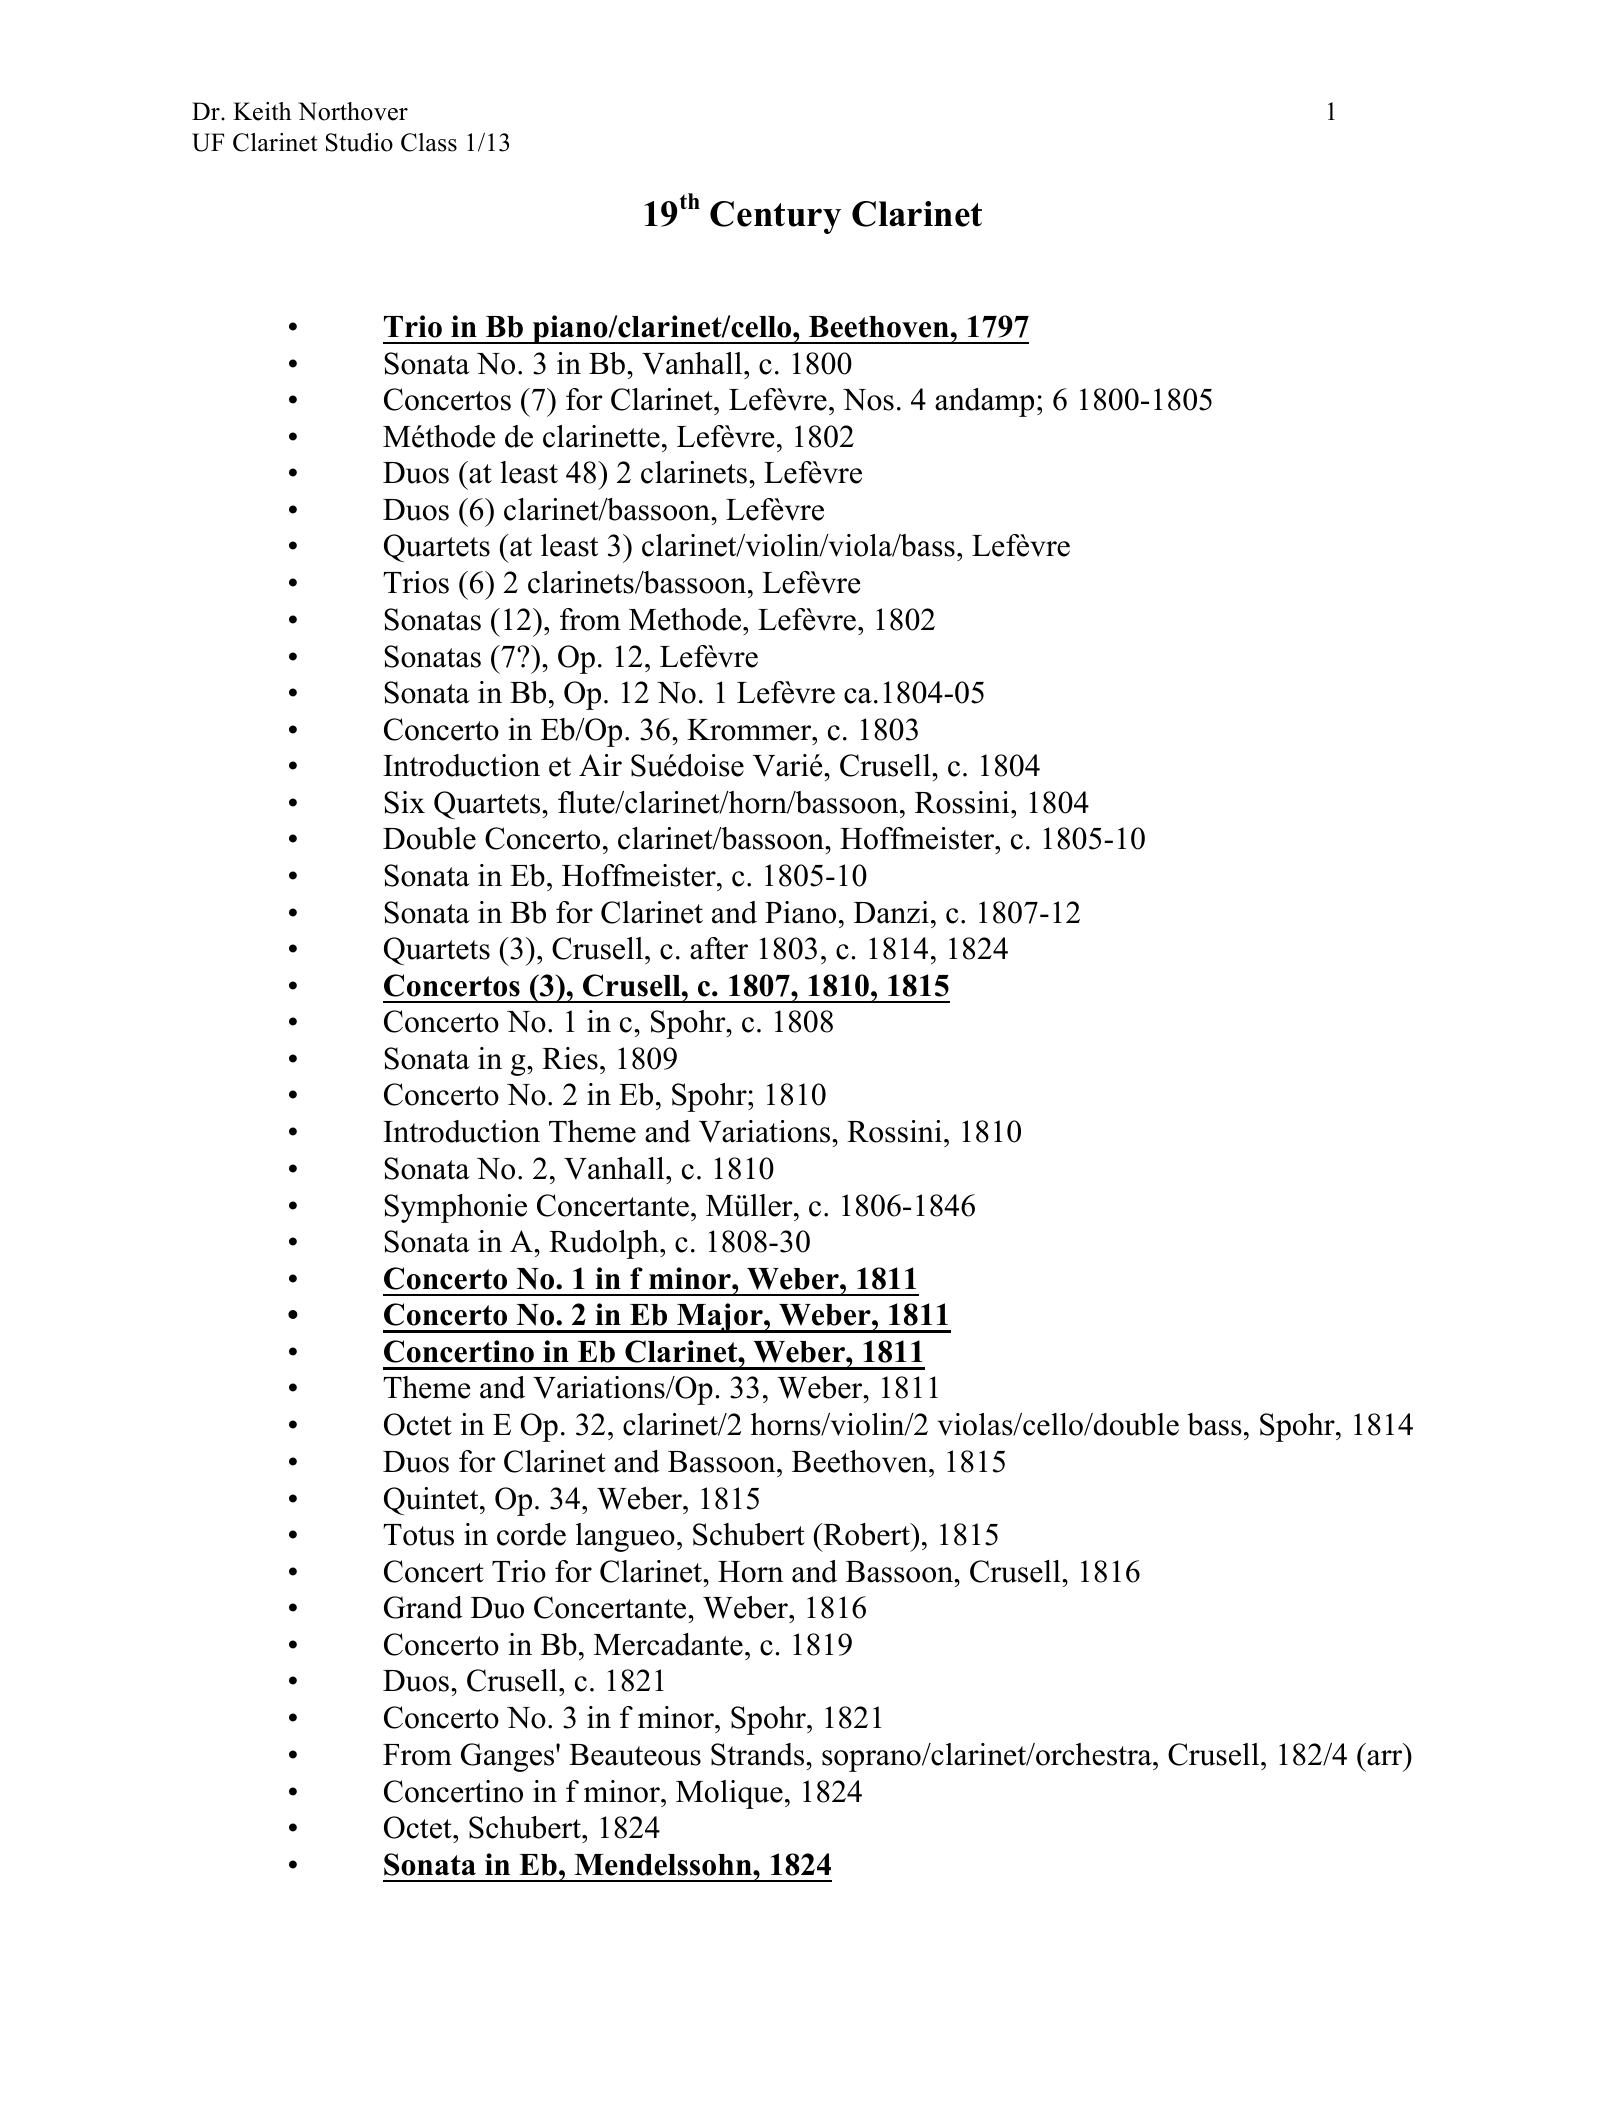  Describe the element at coordinates (866, 1534) in the screenshot. I see `Robert` at that location.
